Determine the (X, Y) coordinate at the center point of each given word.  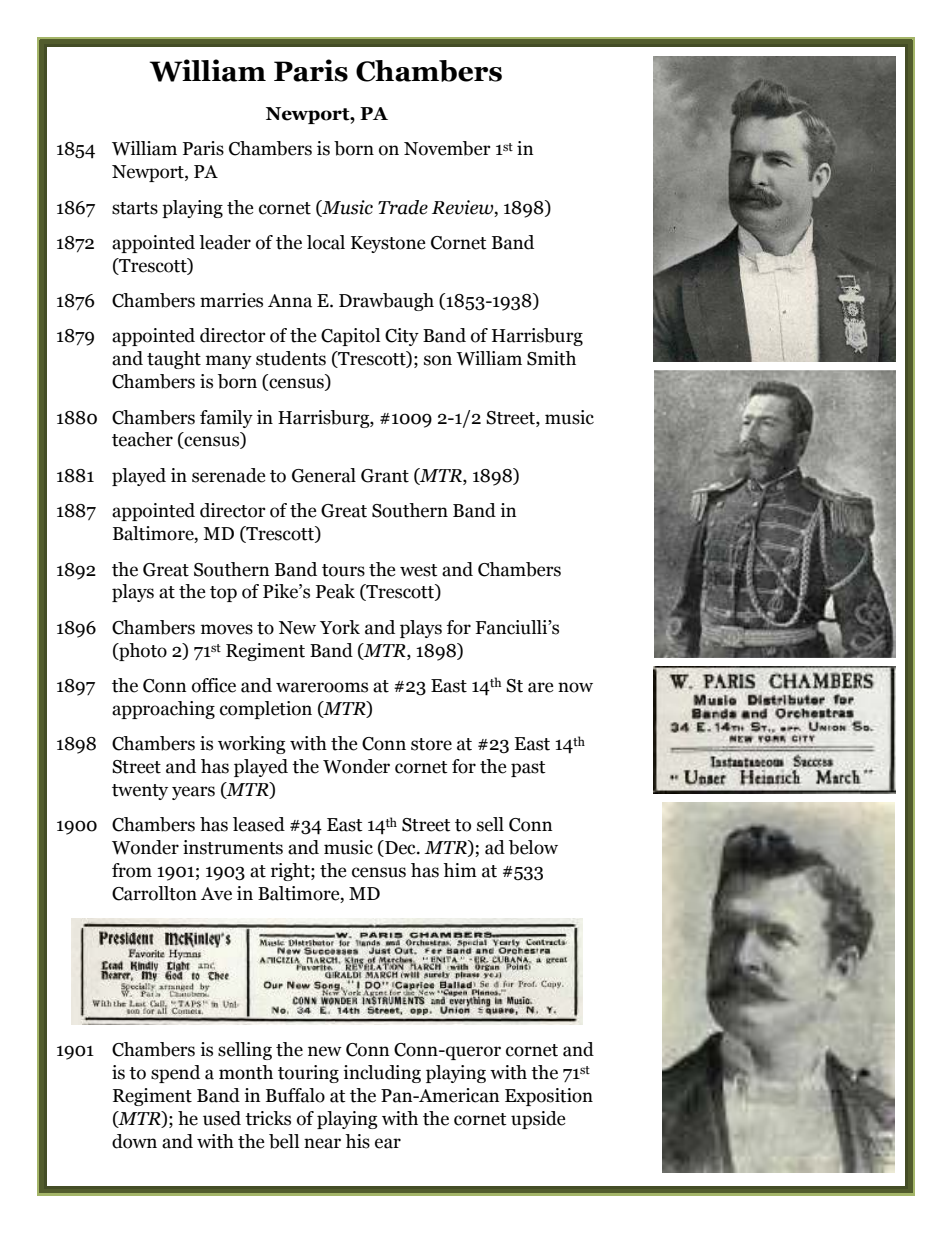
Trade (403, 207)
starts (135, 208)
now (575, 687)
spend (175, 1074)
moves (227, 629)
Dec (400, 848)
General (324, 475)
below (533, 847)
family (226, 419)
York (340, 627)
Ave (216, 894)
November (447, 148)
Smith (551, 358)
